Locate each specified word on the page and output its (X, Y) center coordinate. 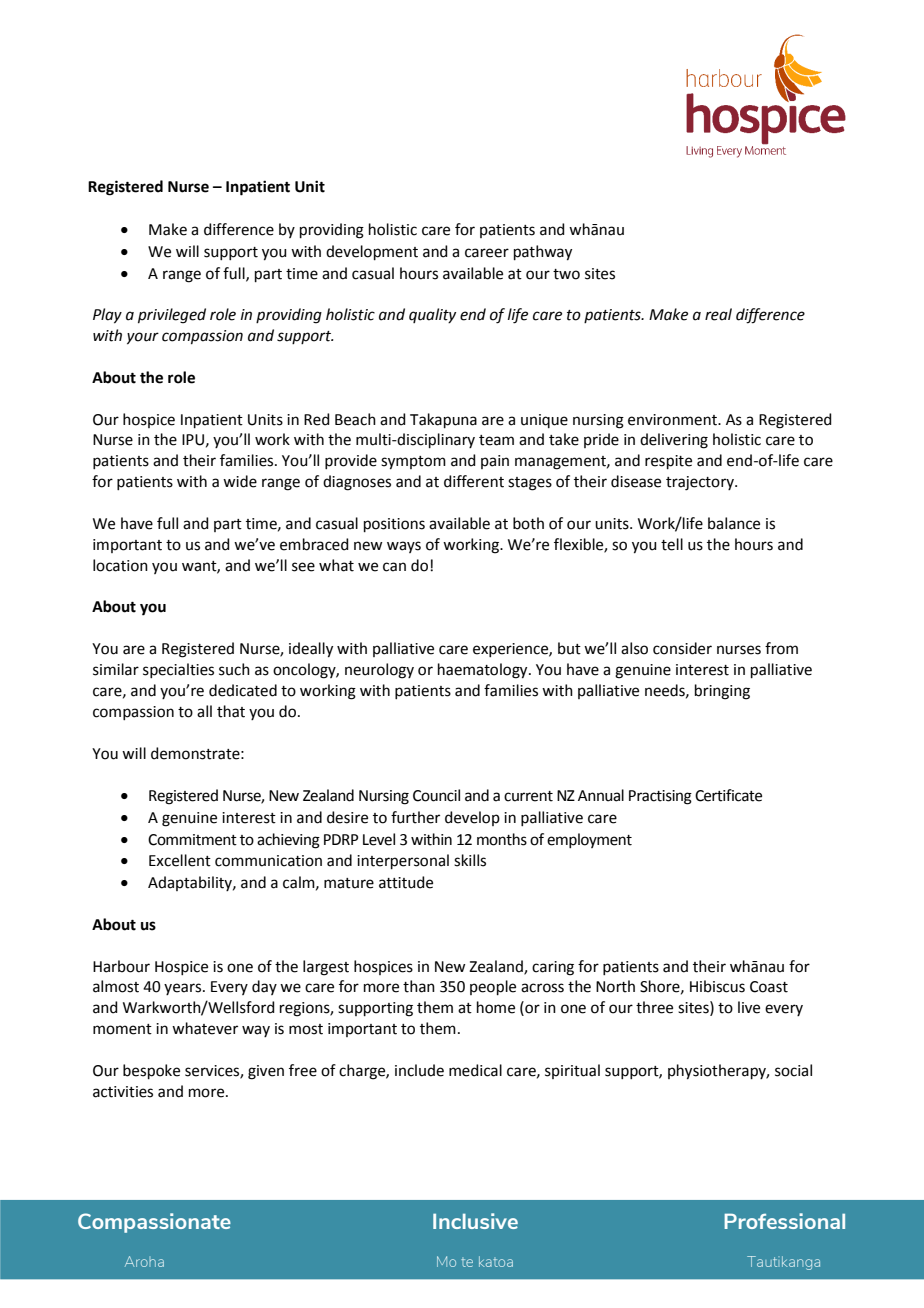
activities (123, 1092)
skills (470, 860)
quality (432, 315)
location (120, 565)
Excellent (180, 860)
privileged (172, 316)
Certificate (728, 795)
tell (672, 544)
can (394, 567)
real (718, 314)
